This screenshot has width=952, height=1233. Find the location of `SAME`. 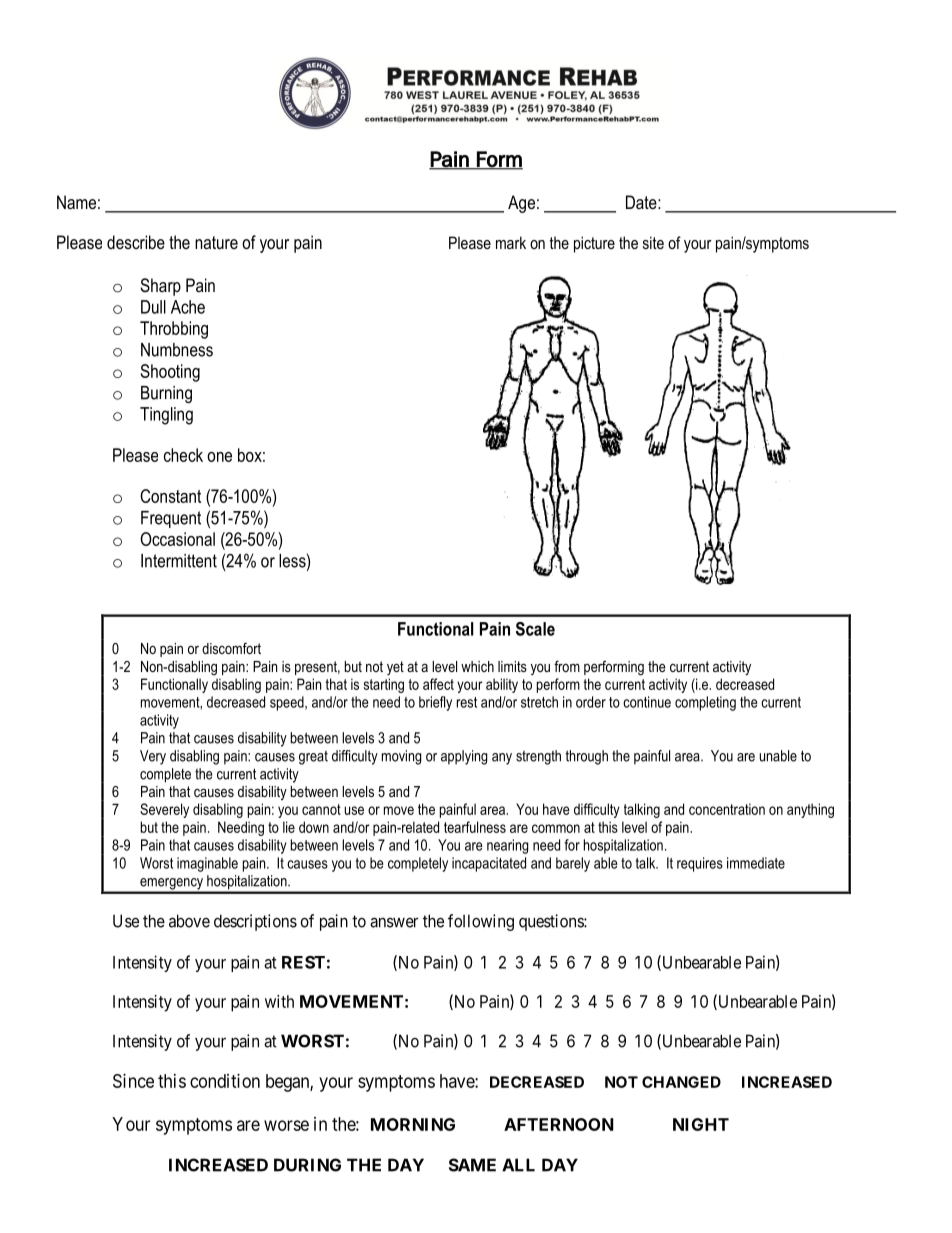

SAME is located at coordinates (472, 1165).
